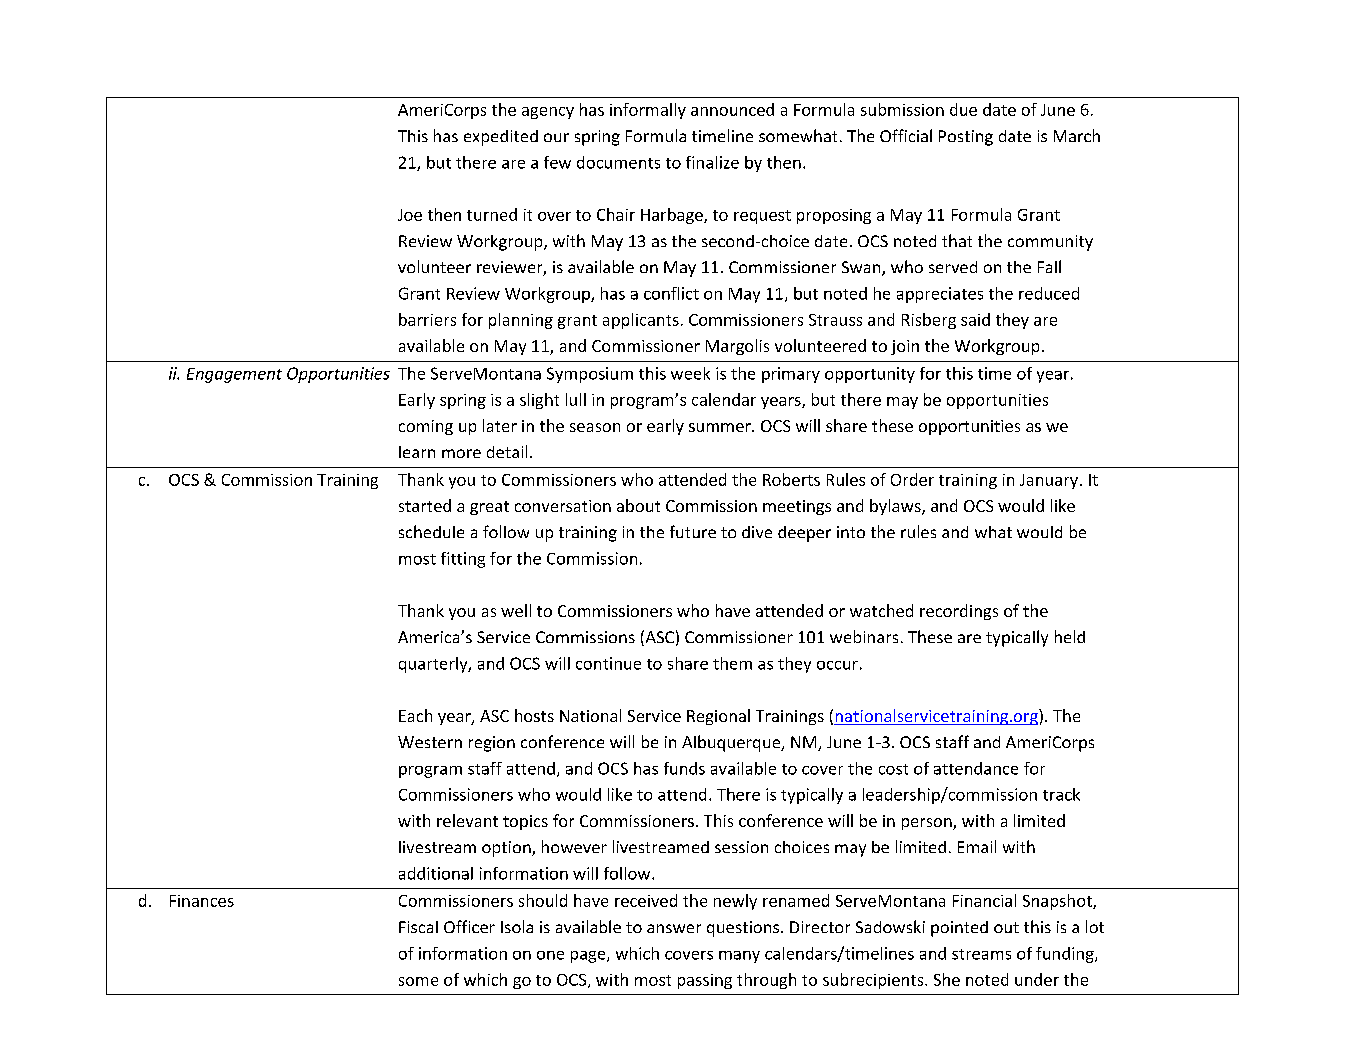 The height and width of the screenshot is (1040, 1346). What do you see at coordinates (415, 715) in the screenshot?
I see `Each` at bounding box center [415, 715].
